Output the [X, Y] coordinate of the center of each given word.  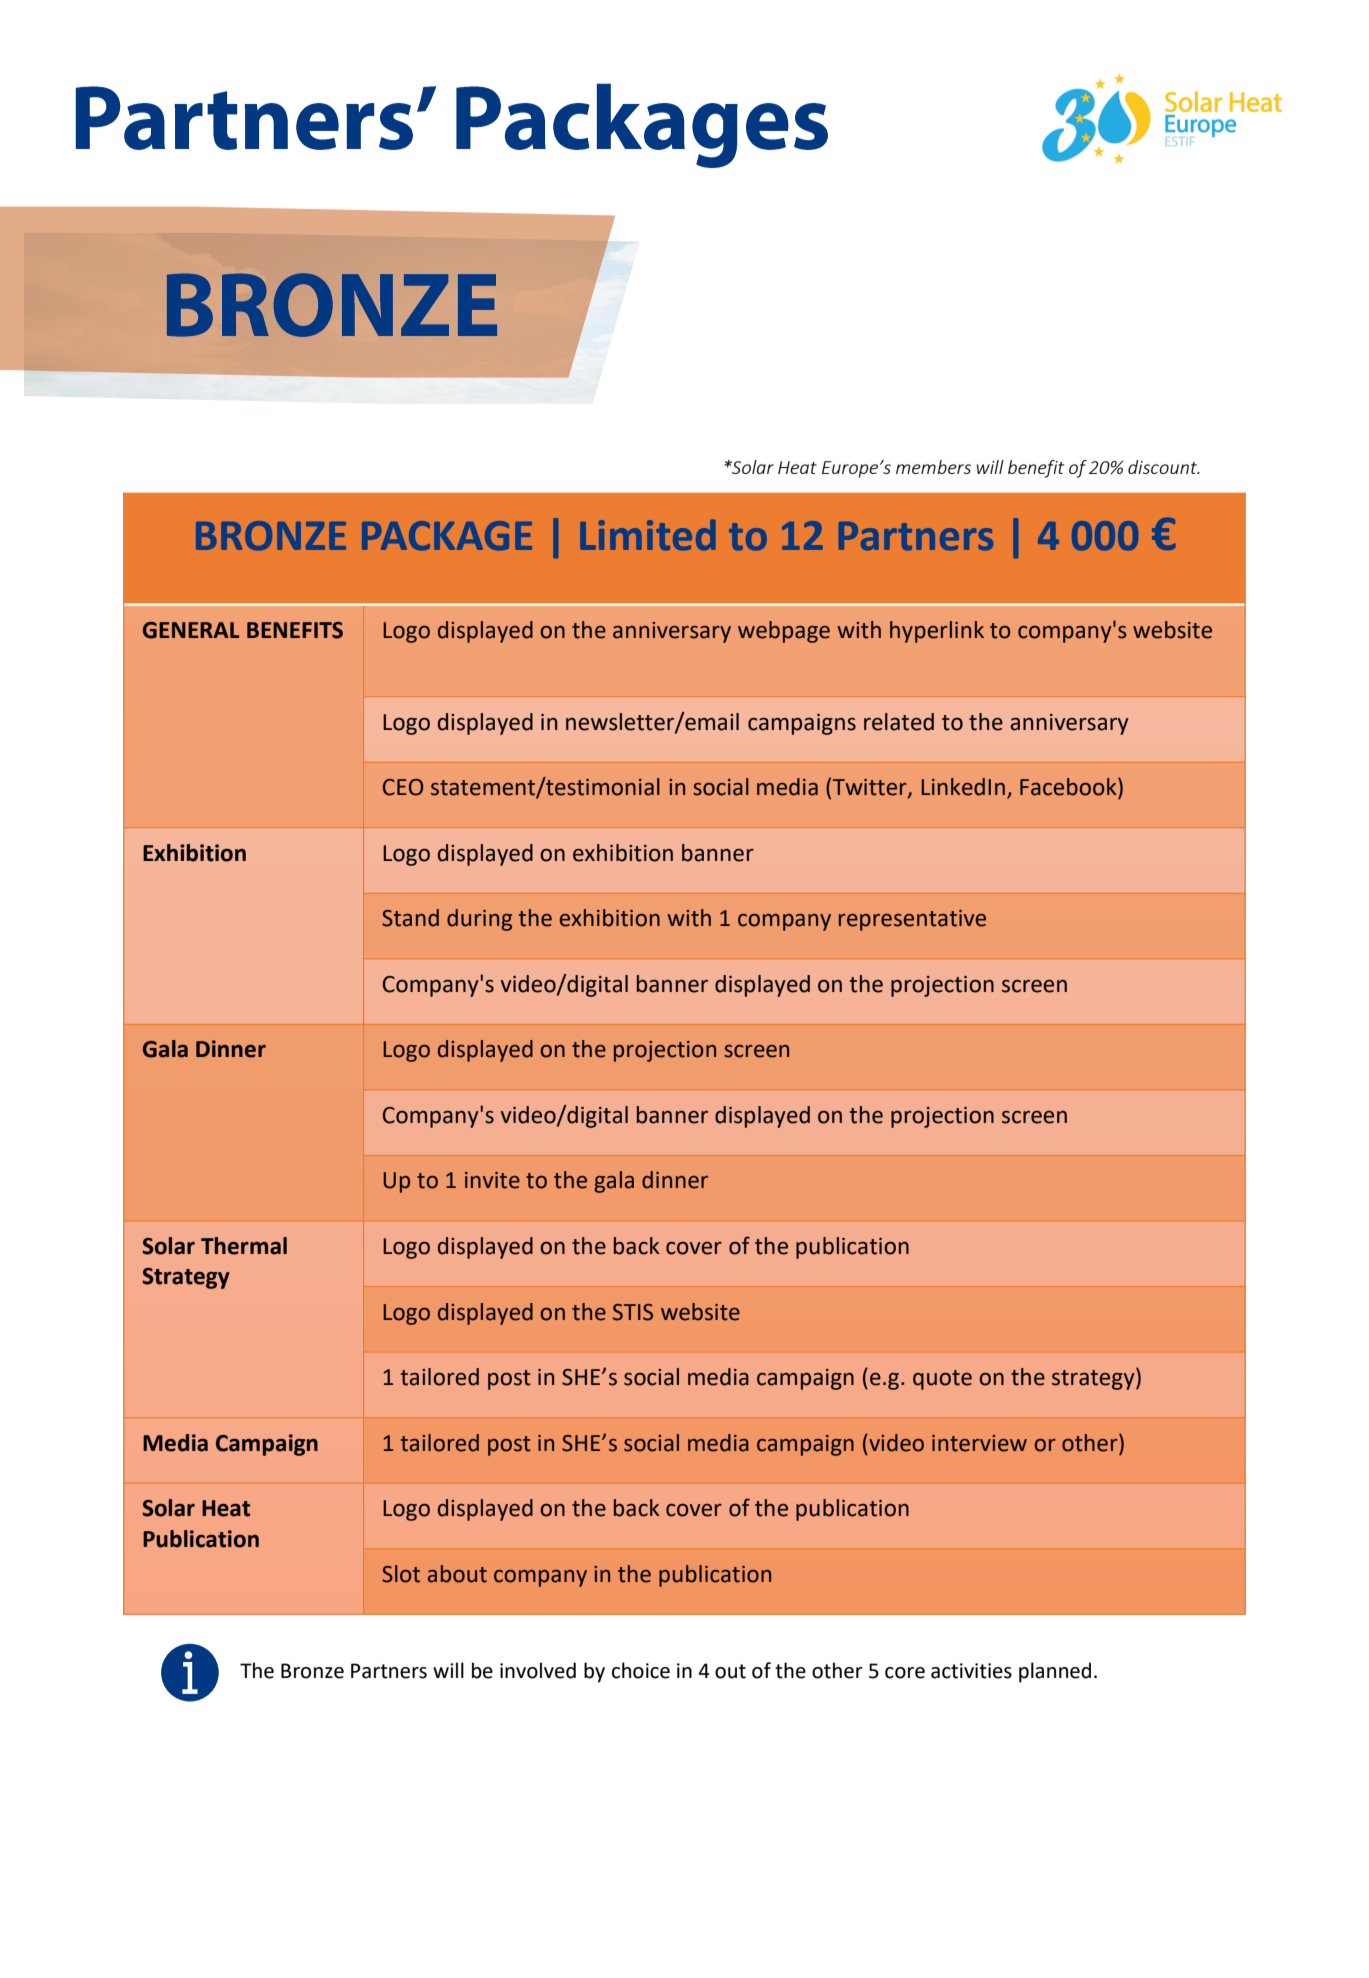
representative [912, 920]
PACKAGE [447, 536]
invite [492, 1180]
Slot [401, 1574]
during [479, 920]
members [933, 467]
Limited [648, 535]
